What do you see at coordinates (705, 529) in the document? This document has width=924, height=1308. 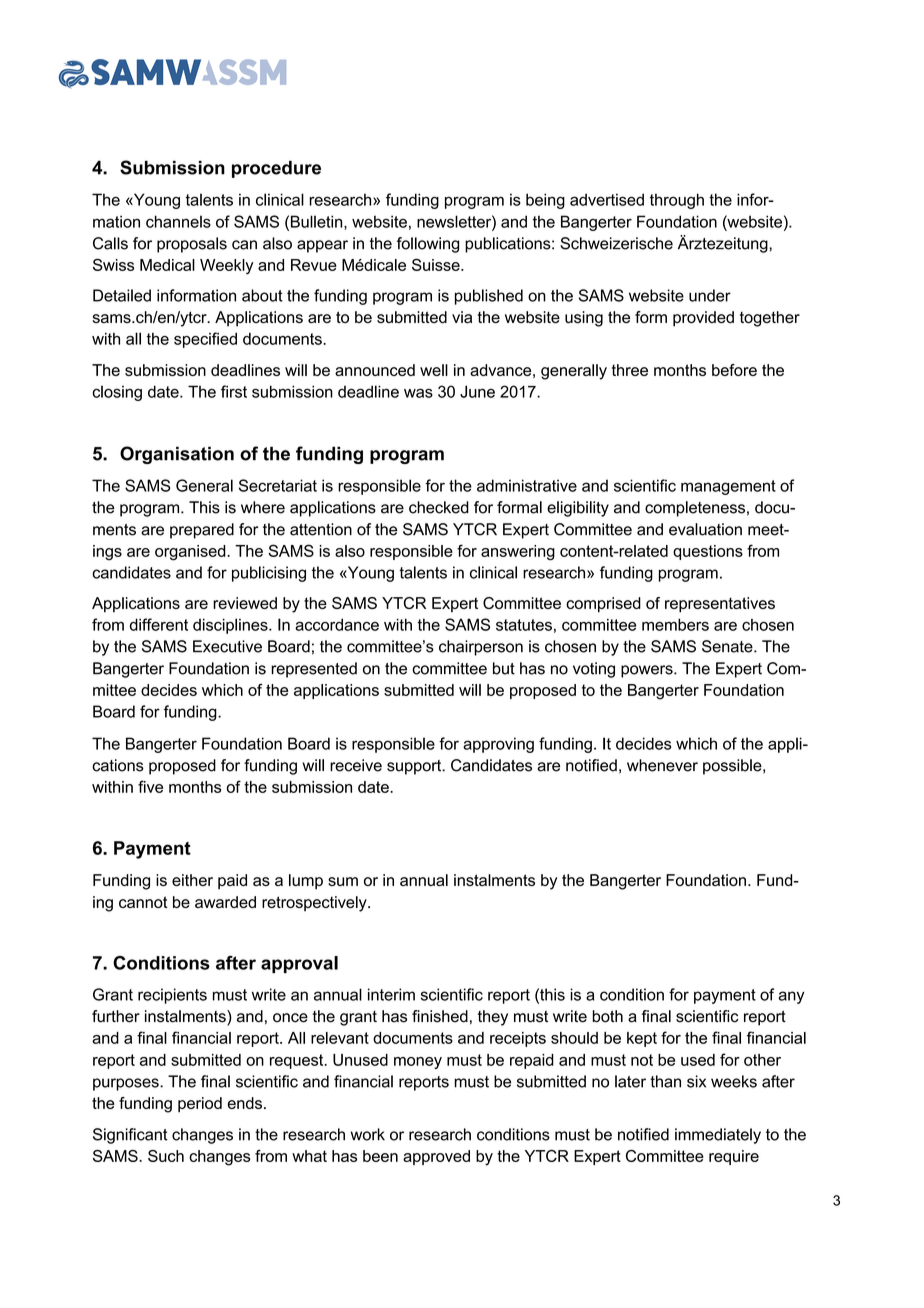 I see `evaluation` at bounding box center [705, 529].
